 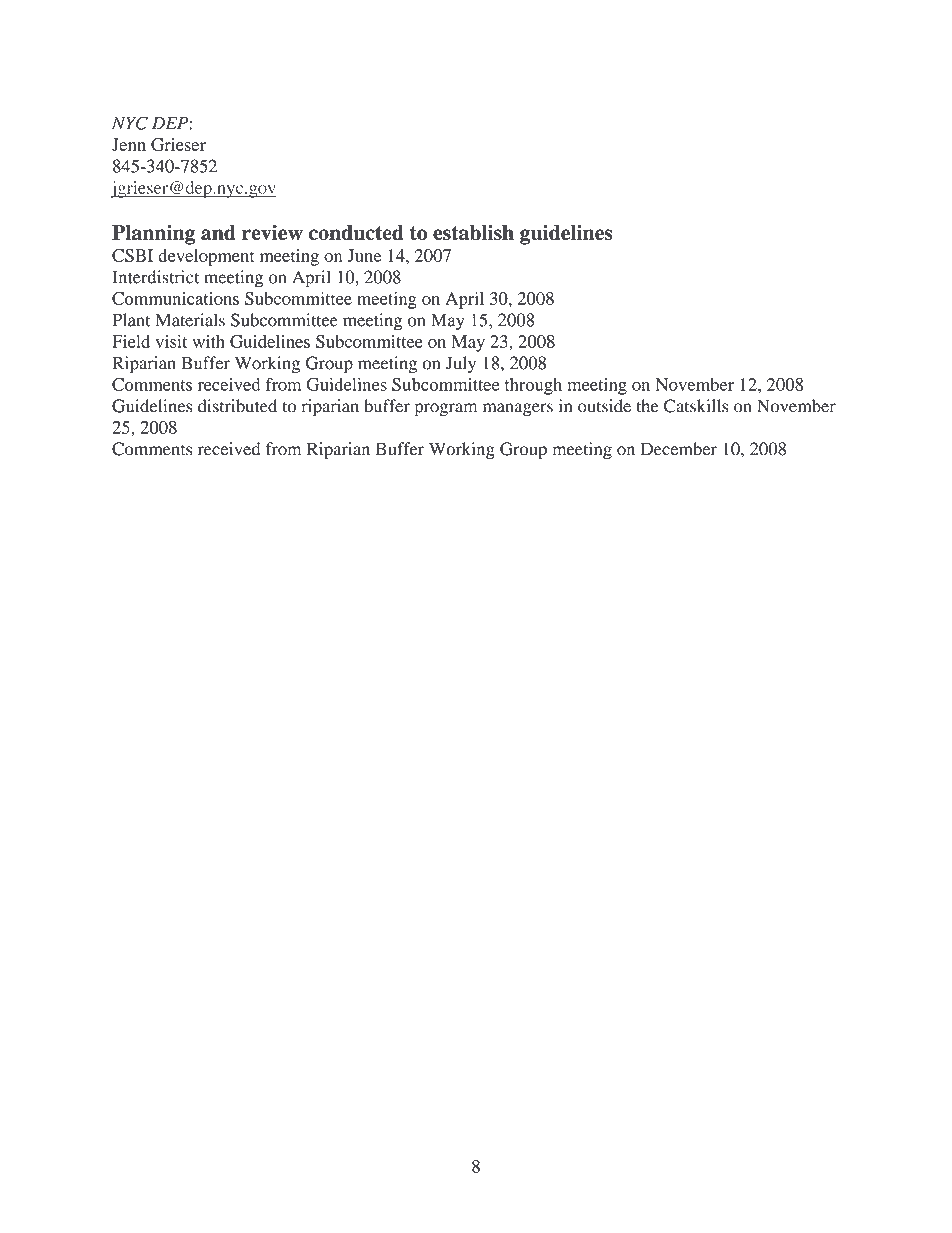 I want to click on distributed, so click(x=237, y=406).
